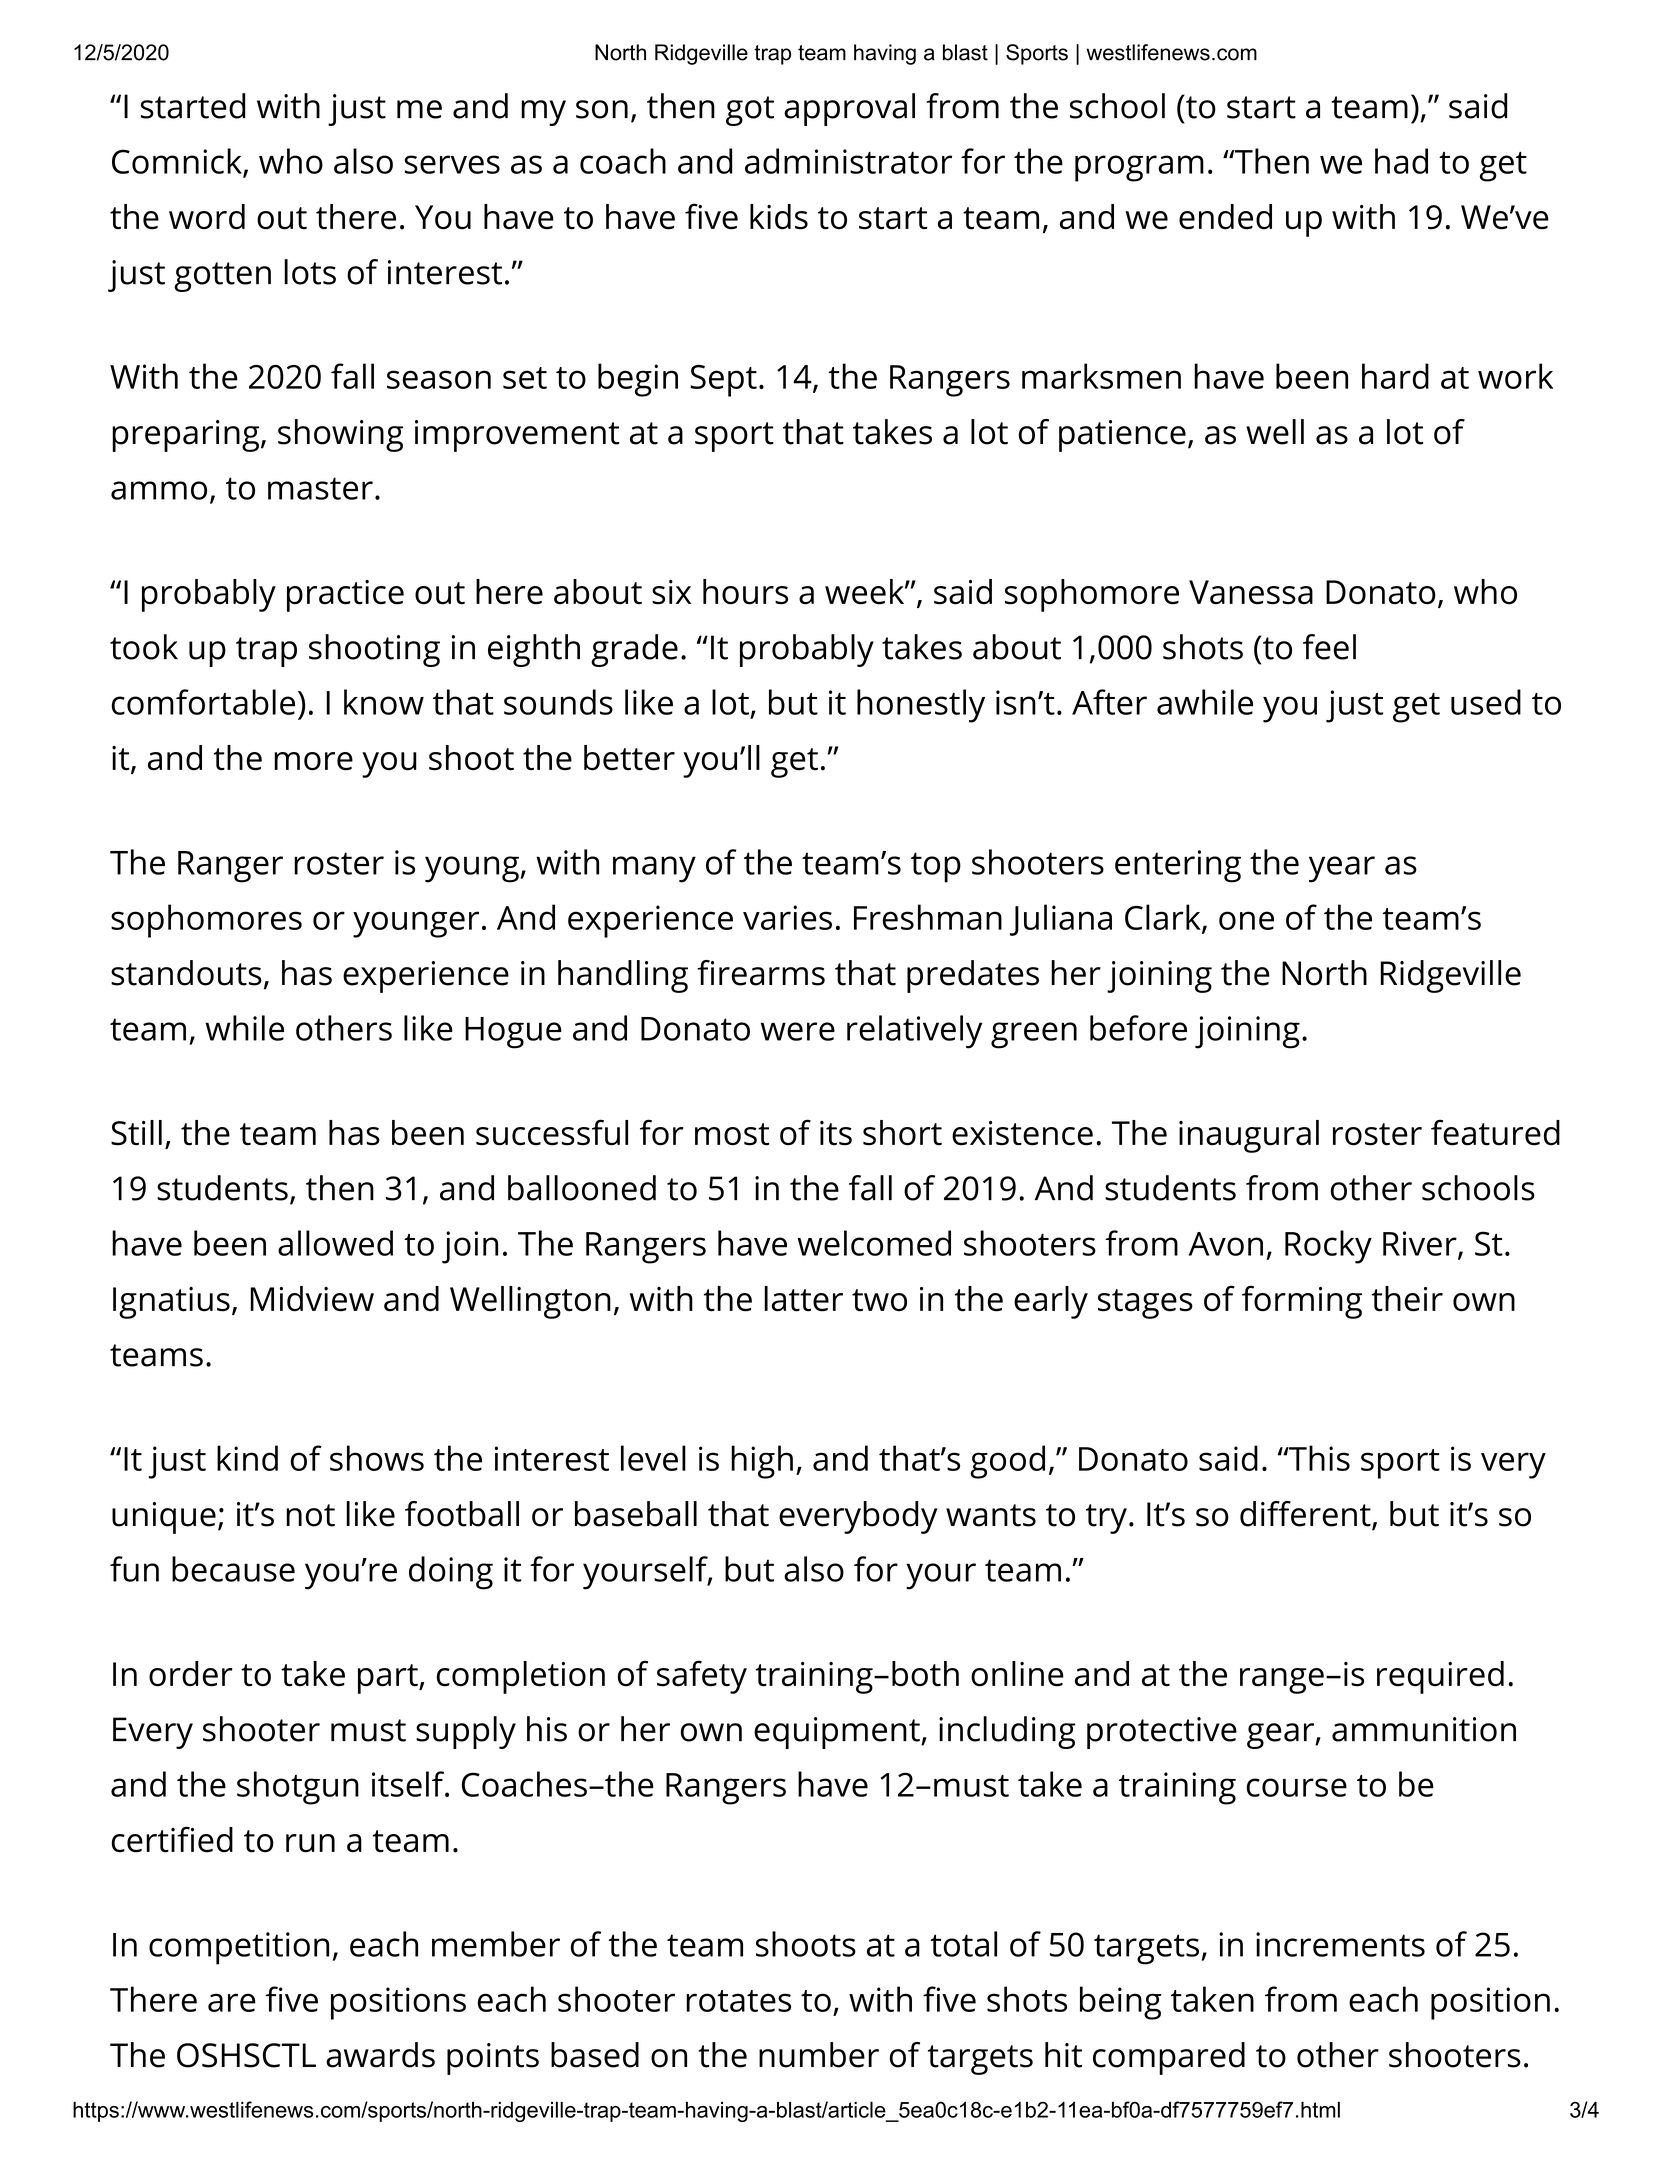 The width and height of the page is (1672, 2164). What do you see at coordinates (136, 1133) in the page?
I see `Still` at bounding box center [136, 1133].
